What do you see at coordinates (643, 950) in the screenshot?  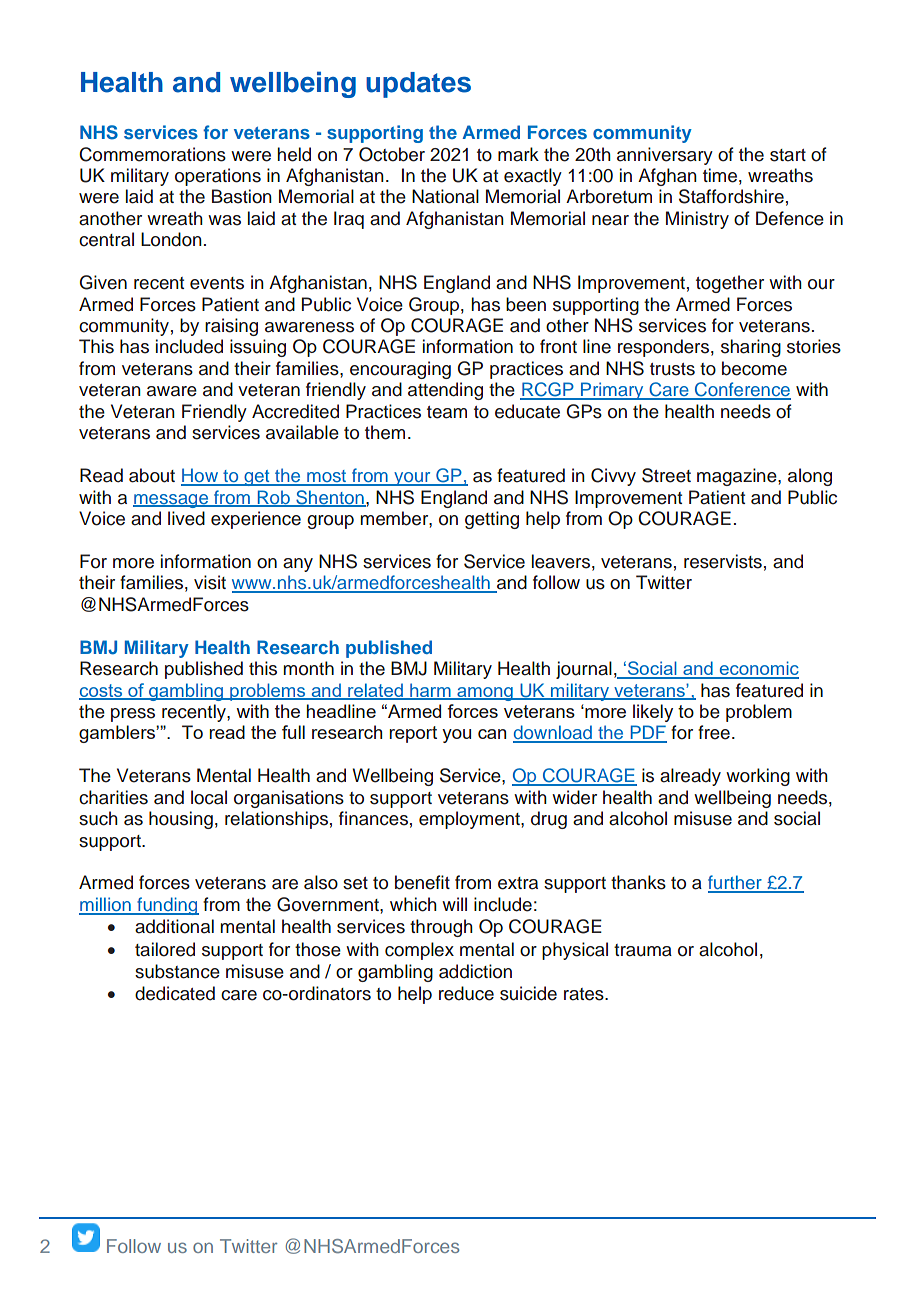 I see `trauma` at bounding box center [643, 950].
